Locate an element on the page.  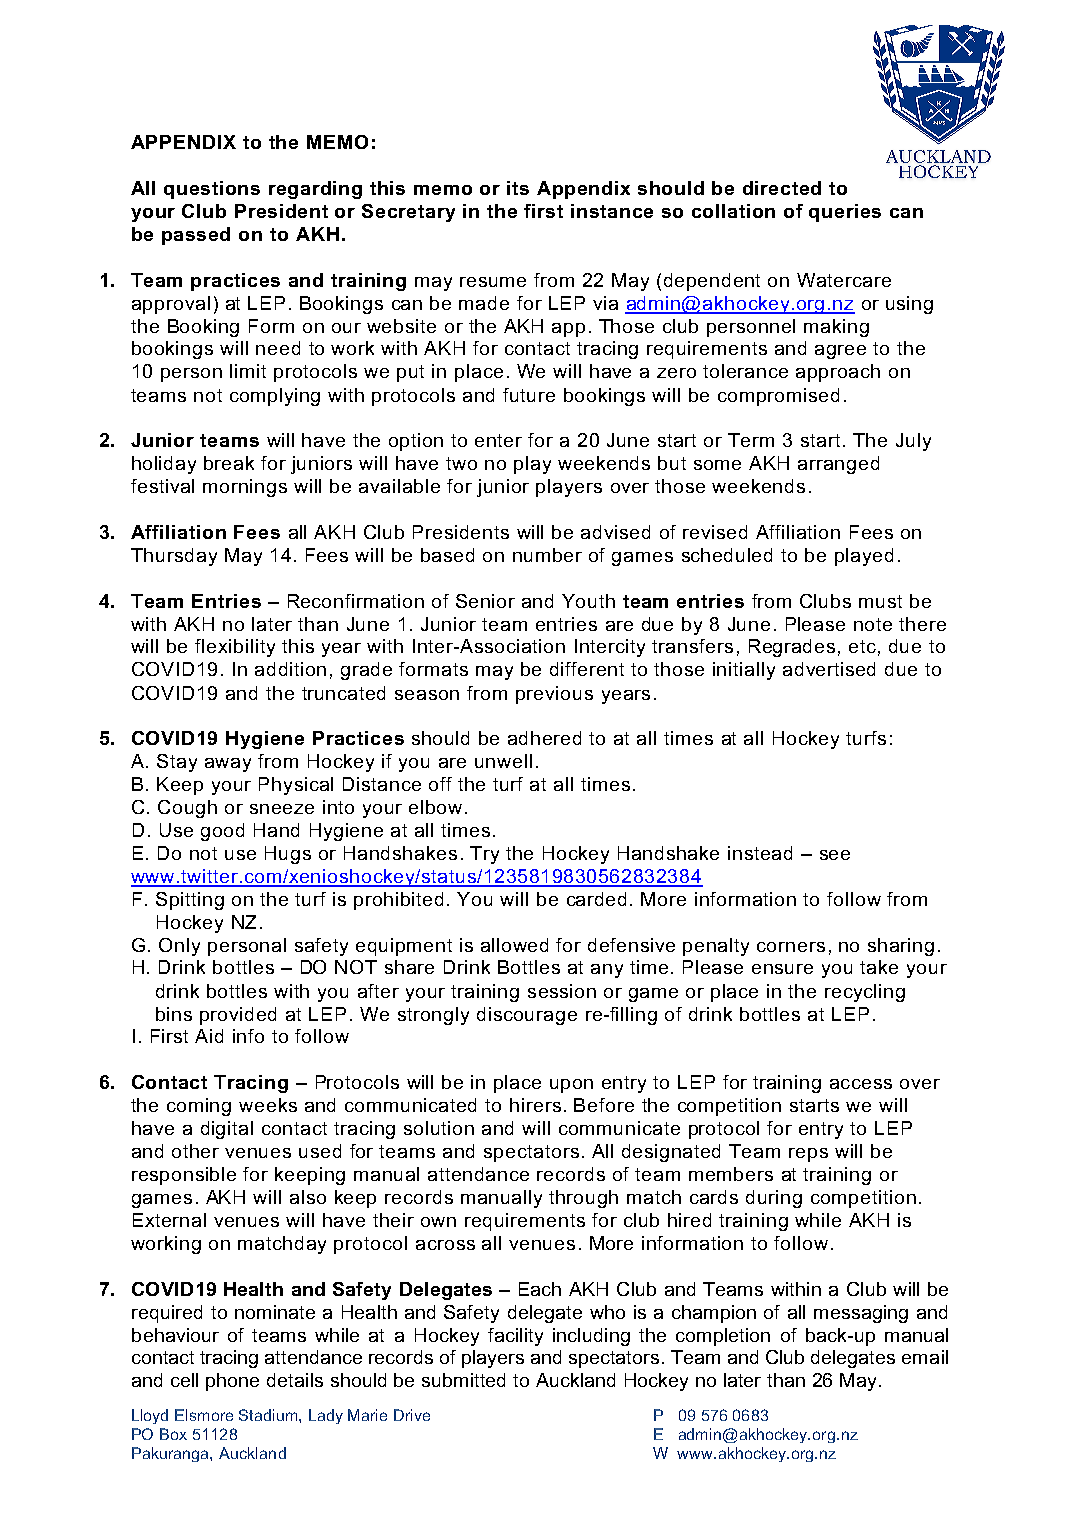
passed is located at coordinates (196, 236).
